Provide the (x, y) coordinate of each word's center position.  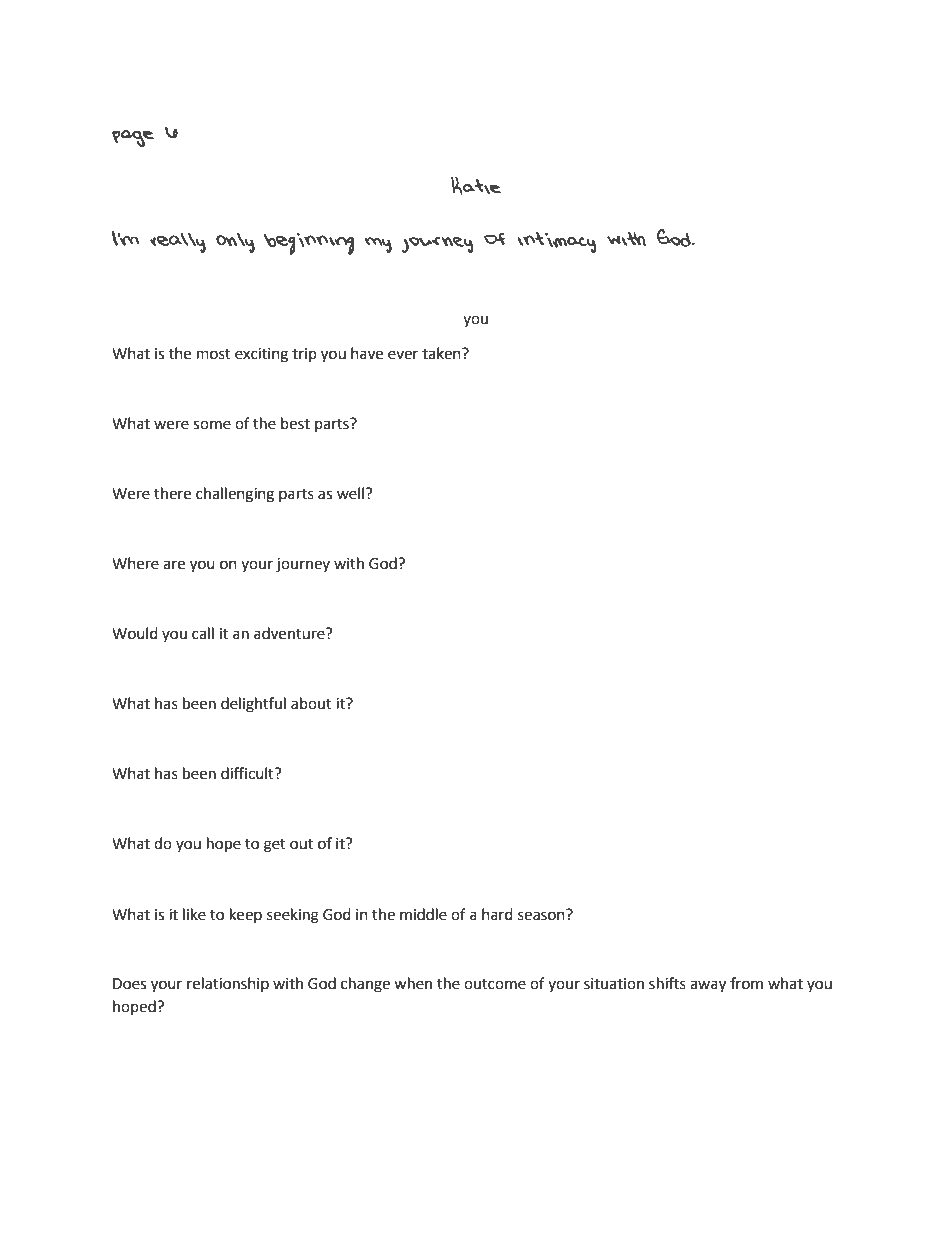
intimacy (557, 242)
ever (403, 355)
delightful (253, 705)
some (212, 425)
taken (442, 353)
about (311, 703)
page (133, 138)
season (542, 915)
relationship (228, 984)
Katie (476, 185)
